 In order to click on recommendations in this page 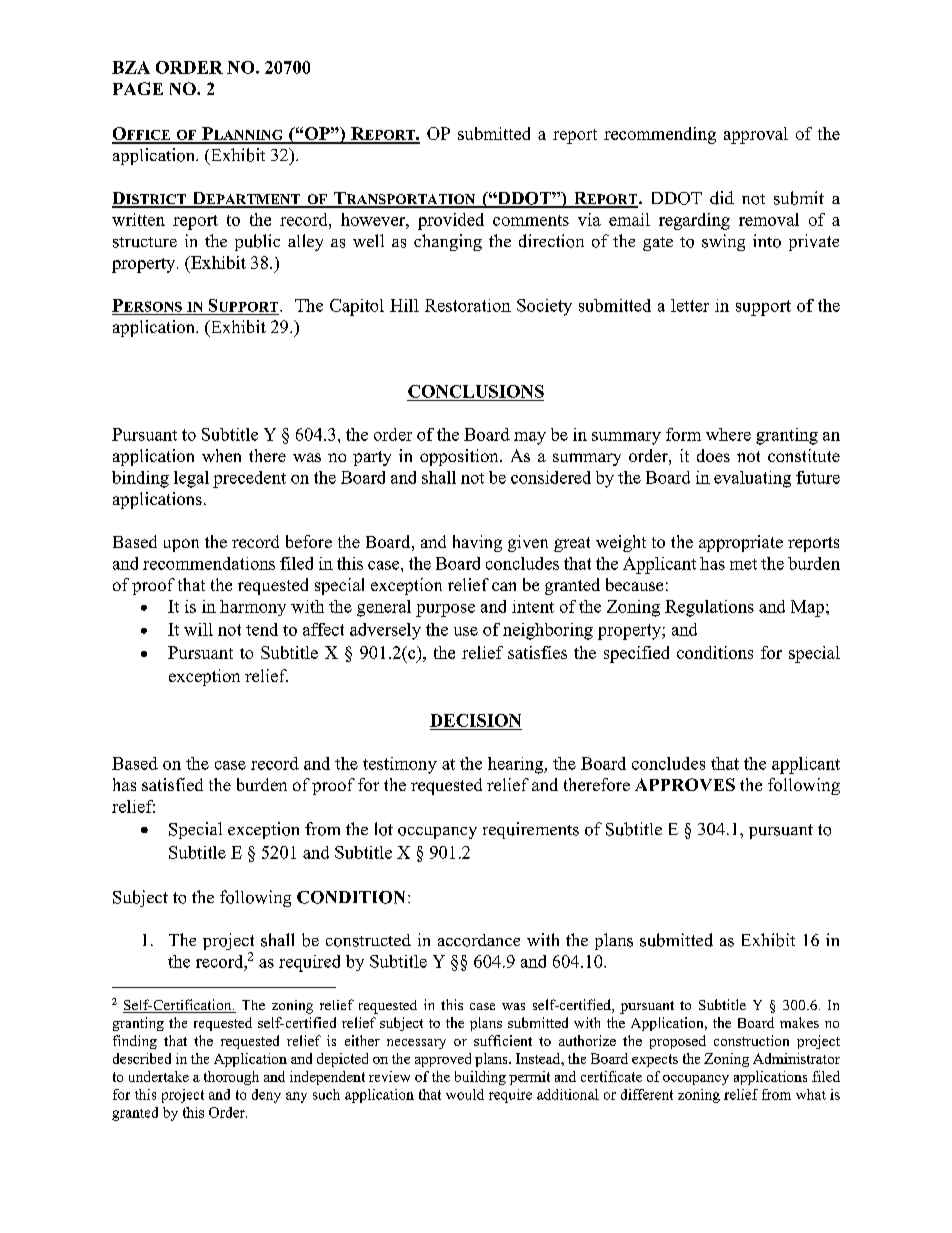, I will do `click(209, 563)`.
